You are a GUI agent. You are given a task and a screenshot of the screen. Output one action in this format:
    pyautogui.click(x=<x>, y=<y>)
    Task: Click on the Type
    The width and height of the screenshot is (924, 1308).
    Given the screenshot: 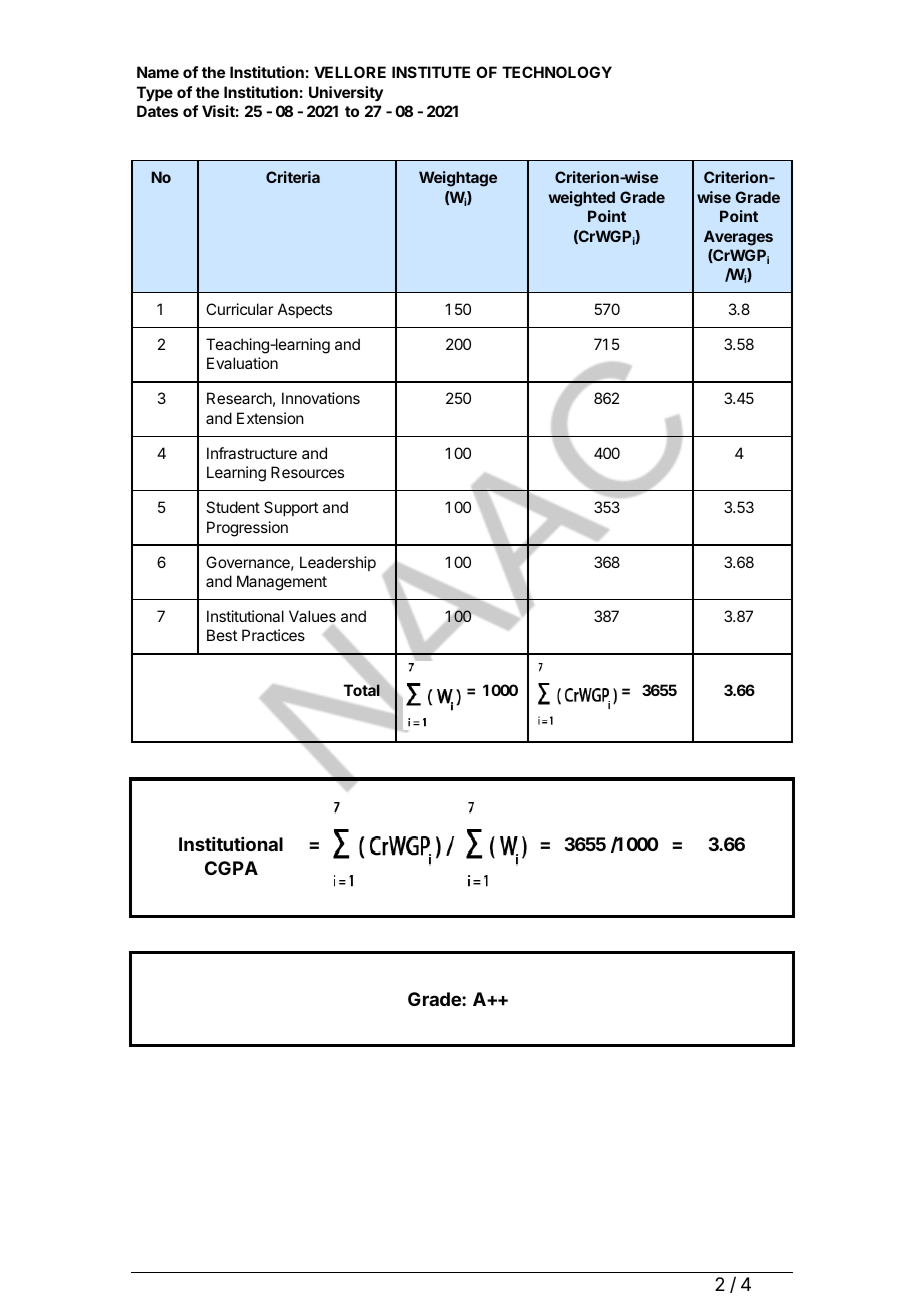 What is the action you would take?
    pyautogui.click(x=155, y=93)
